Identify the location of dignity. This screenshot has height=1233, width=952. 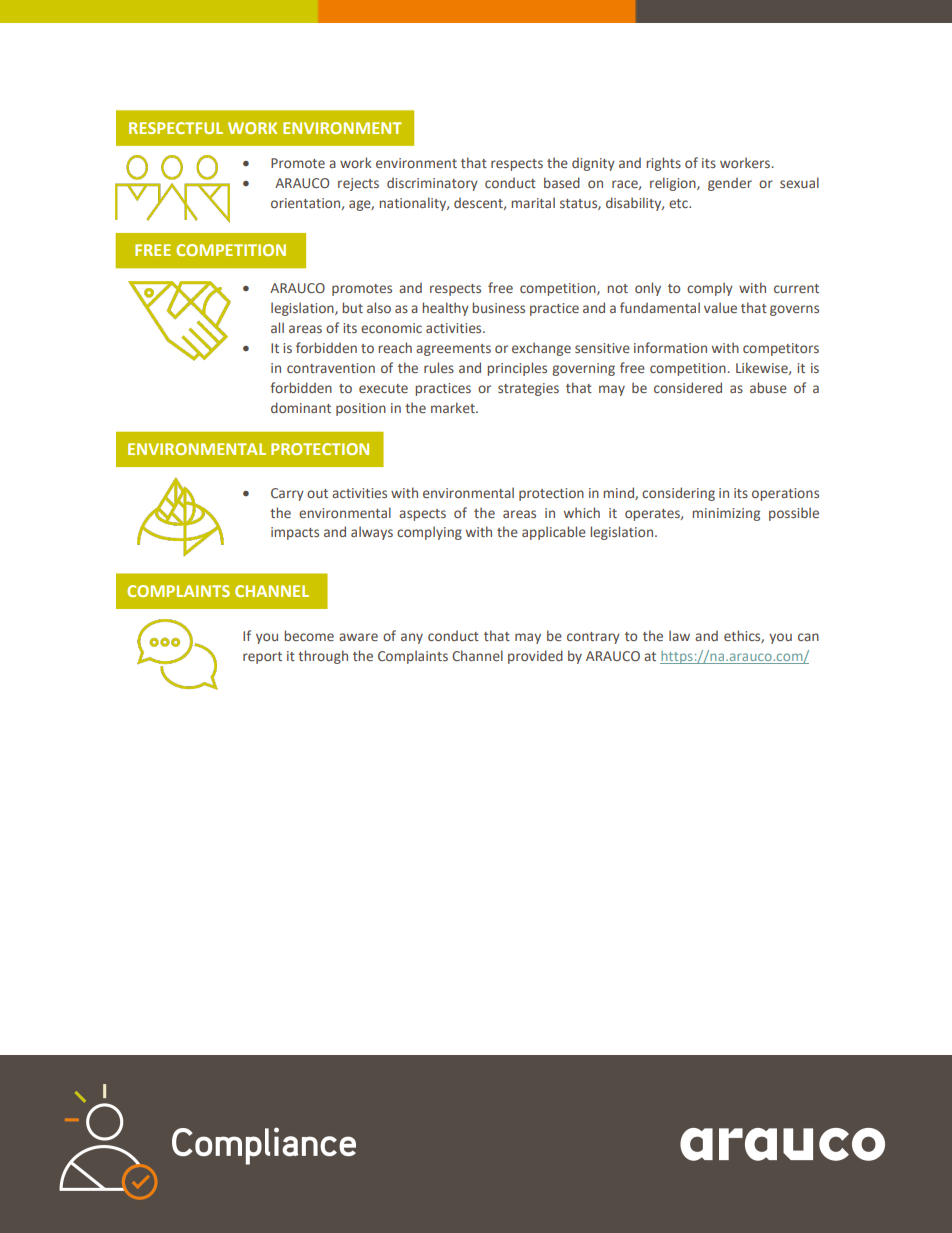
(593, 164).
